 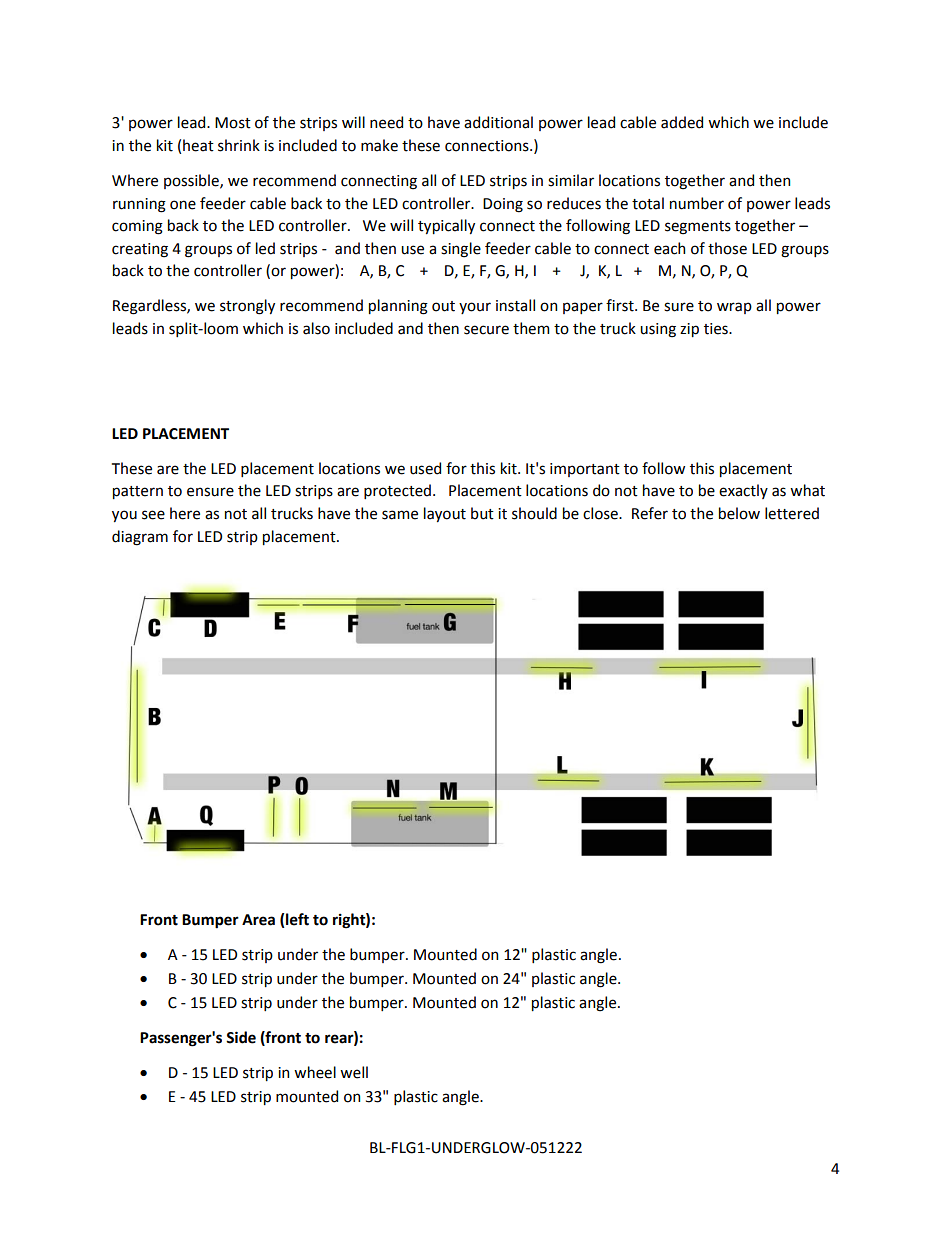 I want to click on additional, so click(x=498, y=122).
